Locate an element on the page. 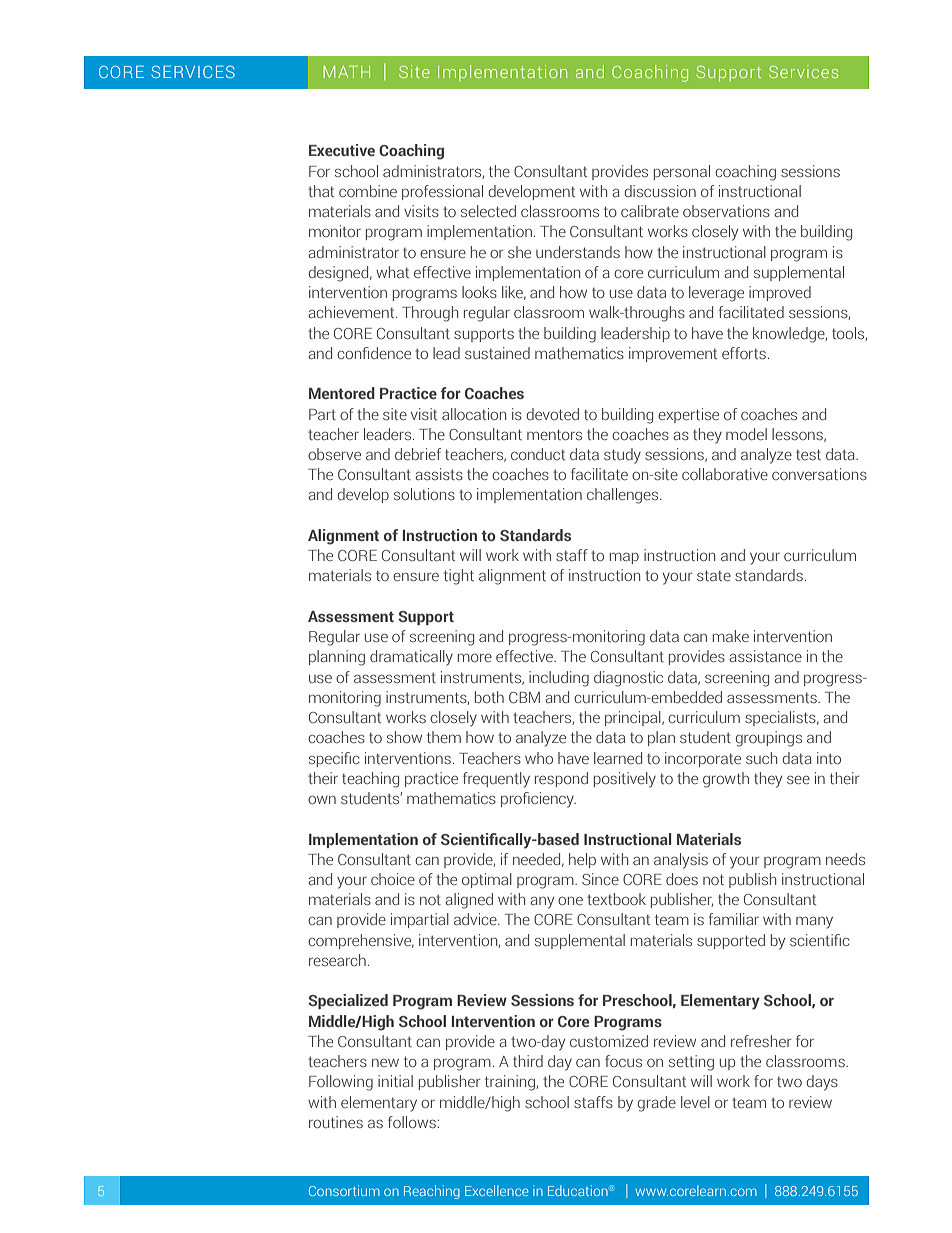  assistance is located at coordinates (766, 656).
